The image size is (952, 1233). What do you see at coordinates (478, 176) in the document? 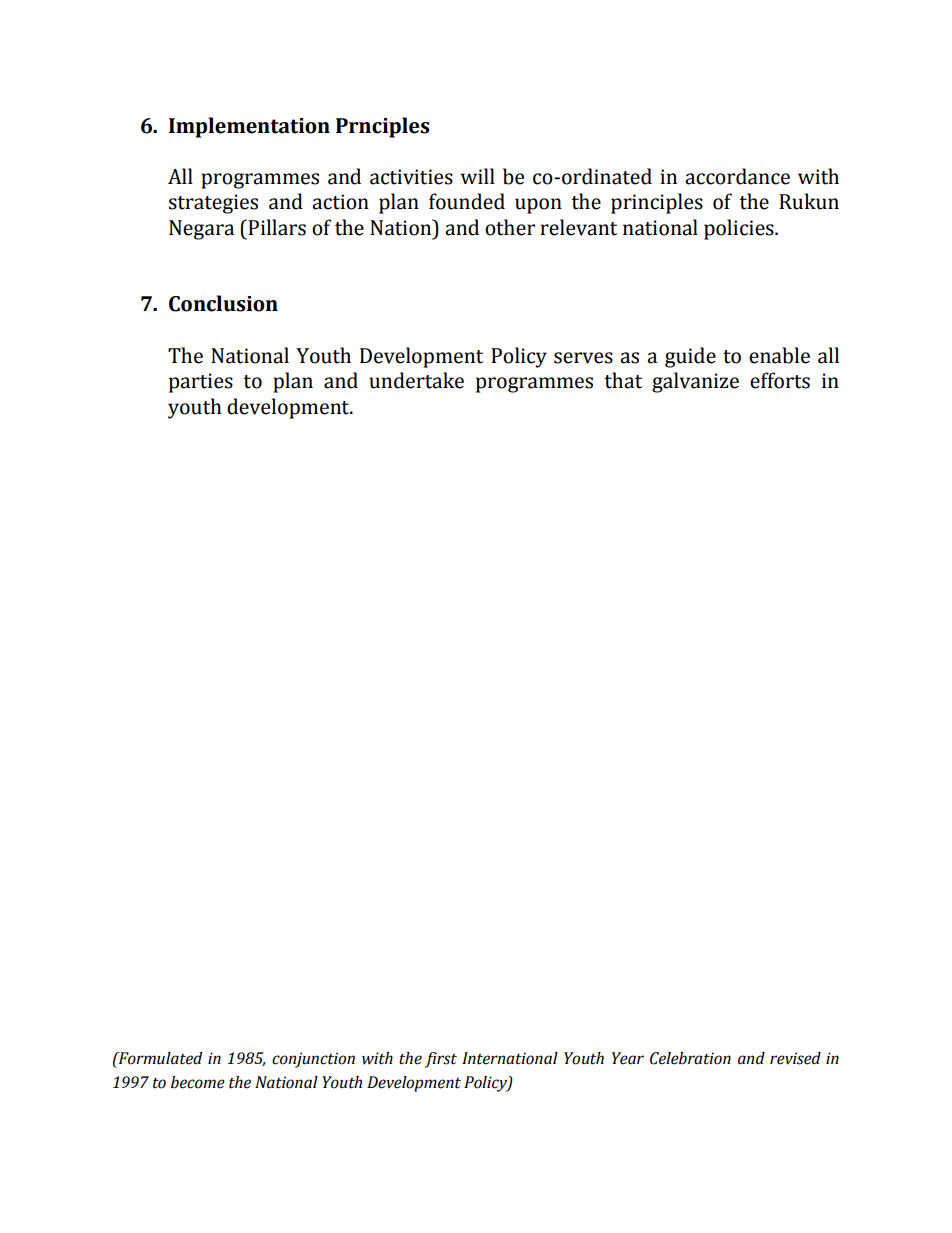
I see `will` at bounding box center [478, 176].
